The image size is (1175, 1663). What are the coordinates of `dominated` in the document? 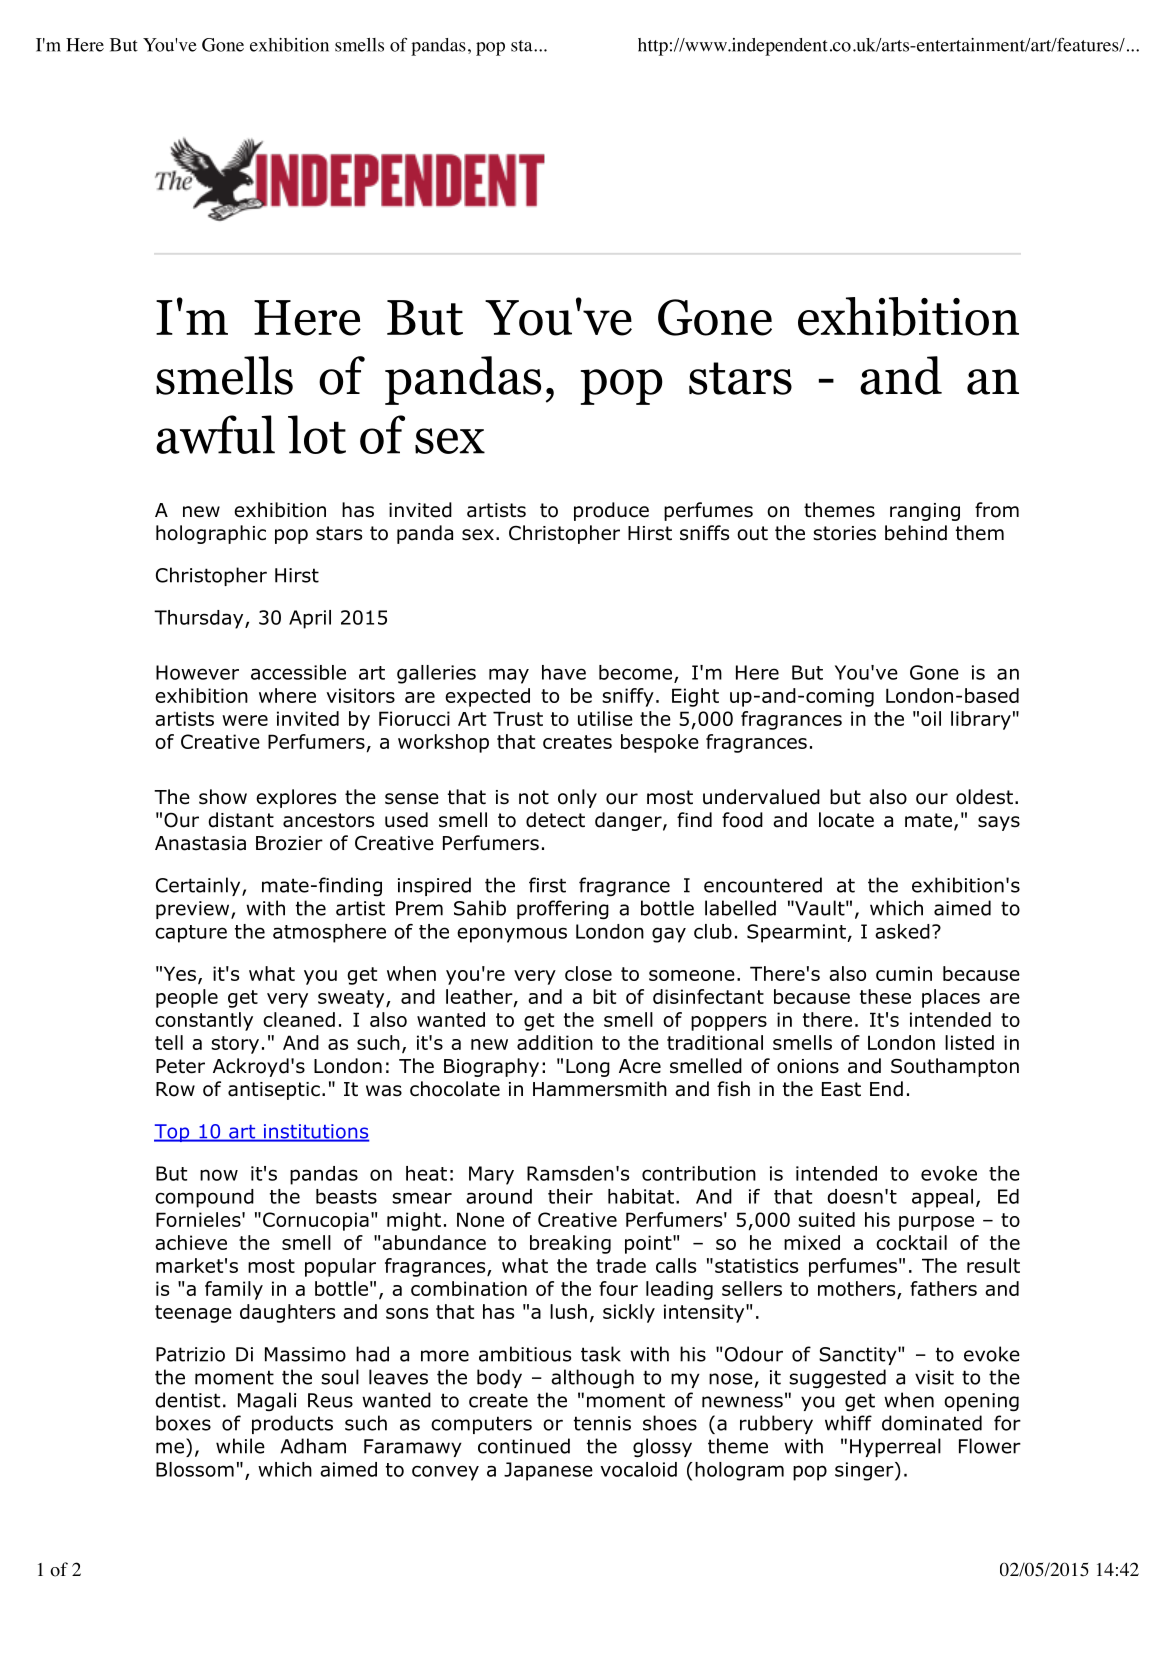 It's located at (932, 1423).
